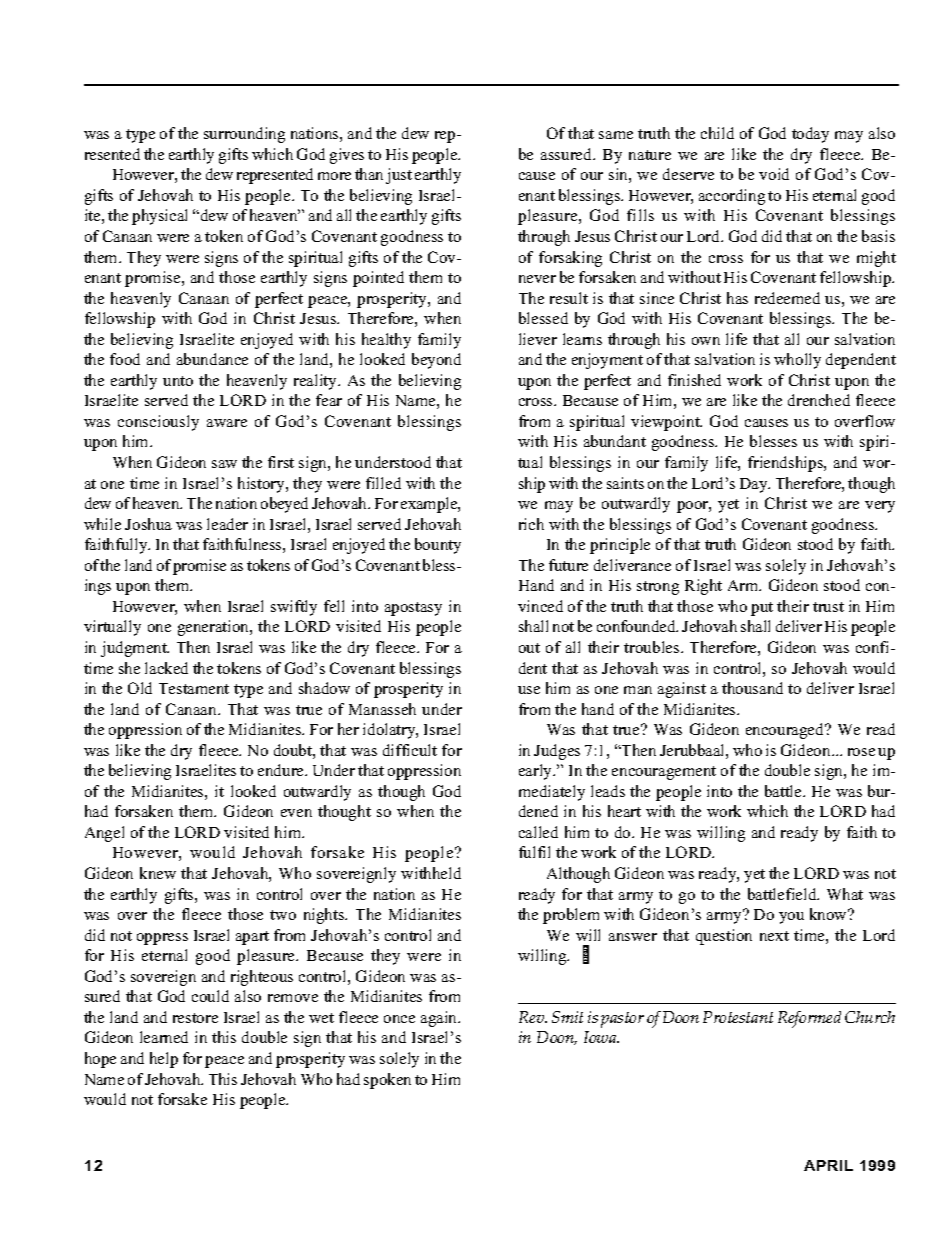 Image resolution: width=952 pixels, height=1233 pixels. I want to click on knew, so click(158, 873).
